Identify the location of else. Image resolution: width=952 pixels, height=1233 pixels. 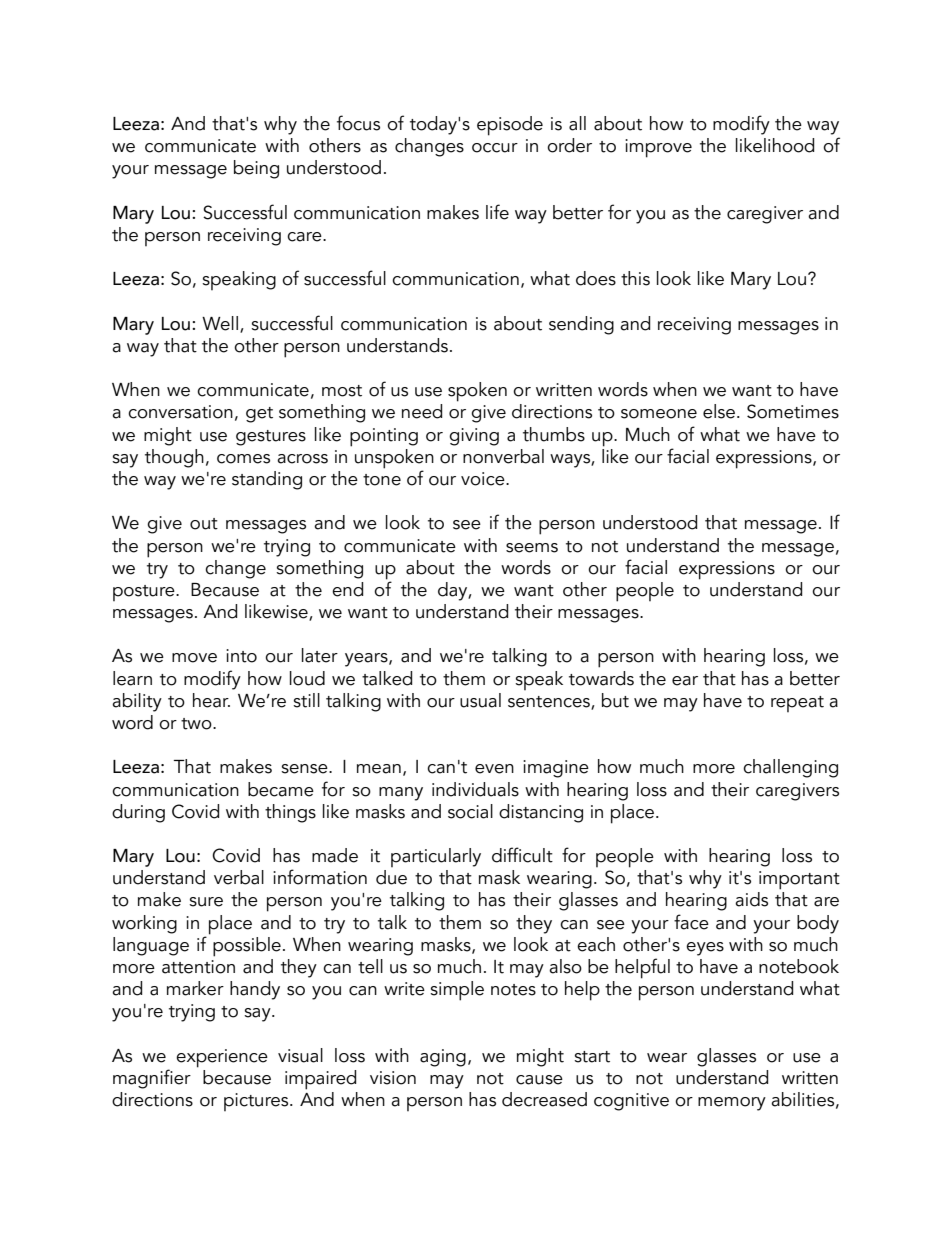
(720, 411).
